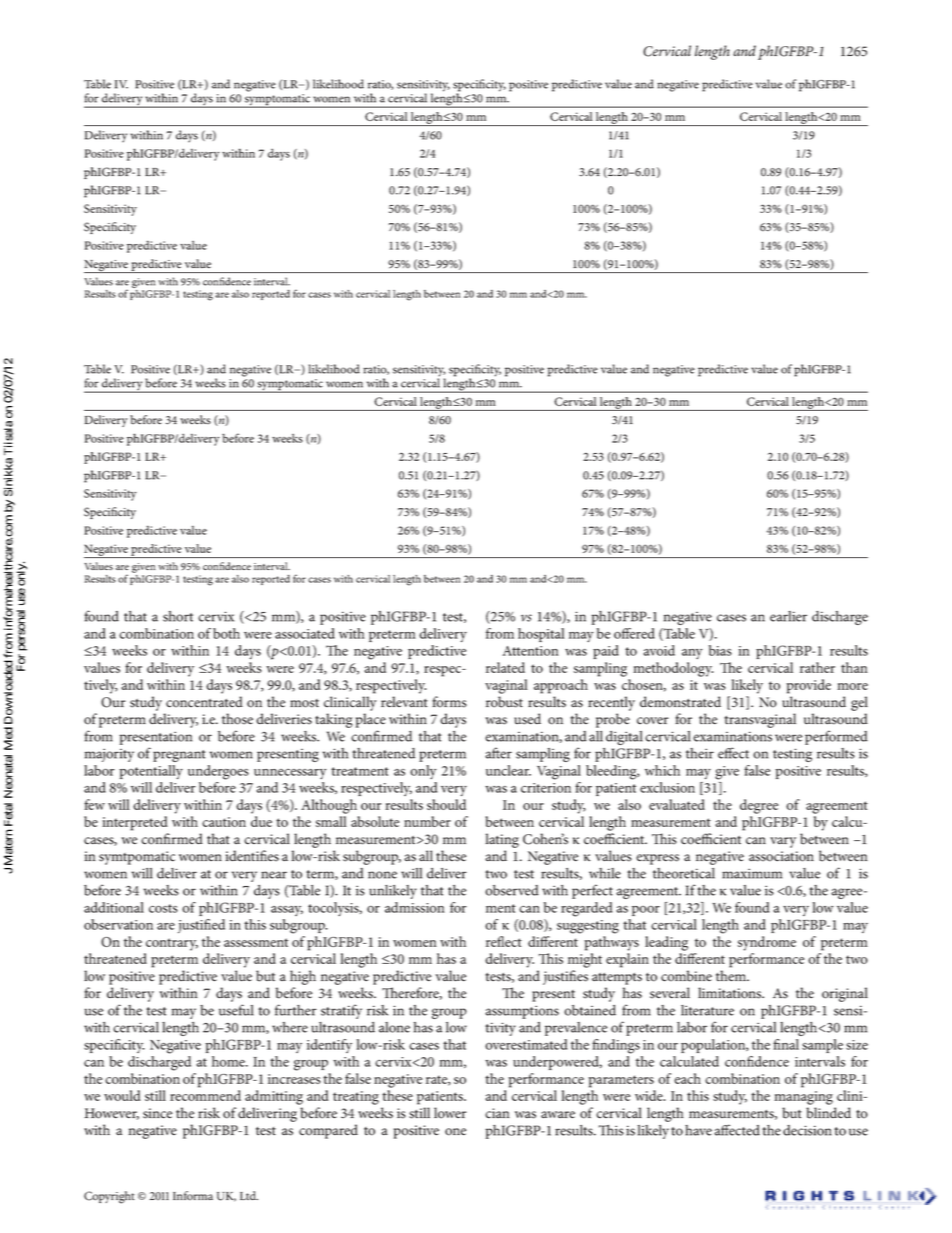 This screenshot has height=1233, width=952. I want to click on assumptions, so click(522, 1012).
